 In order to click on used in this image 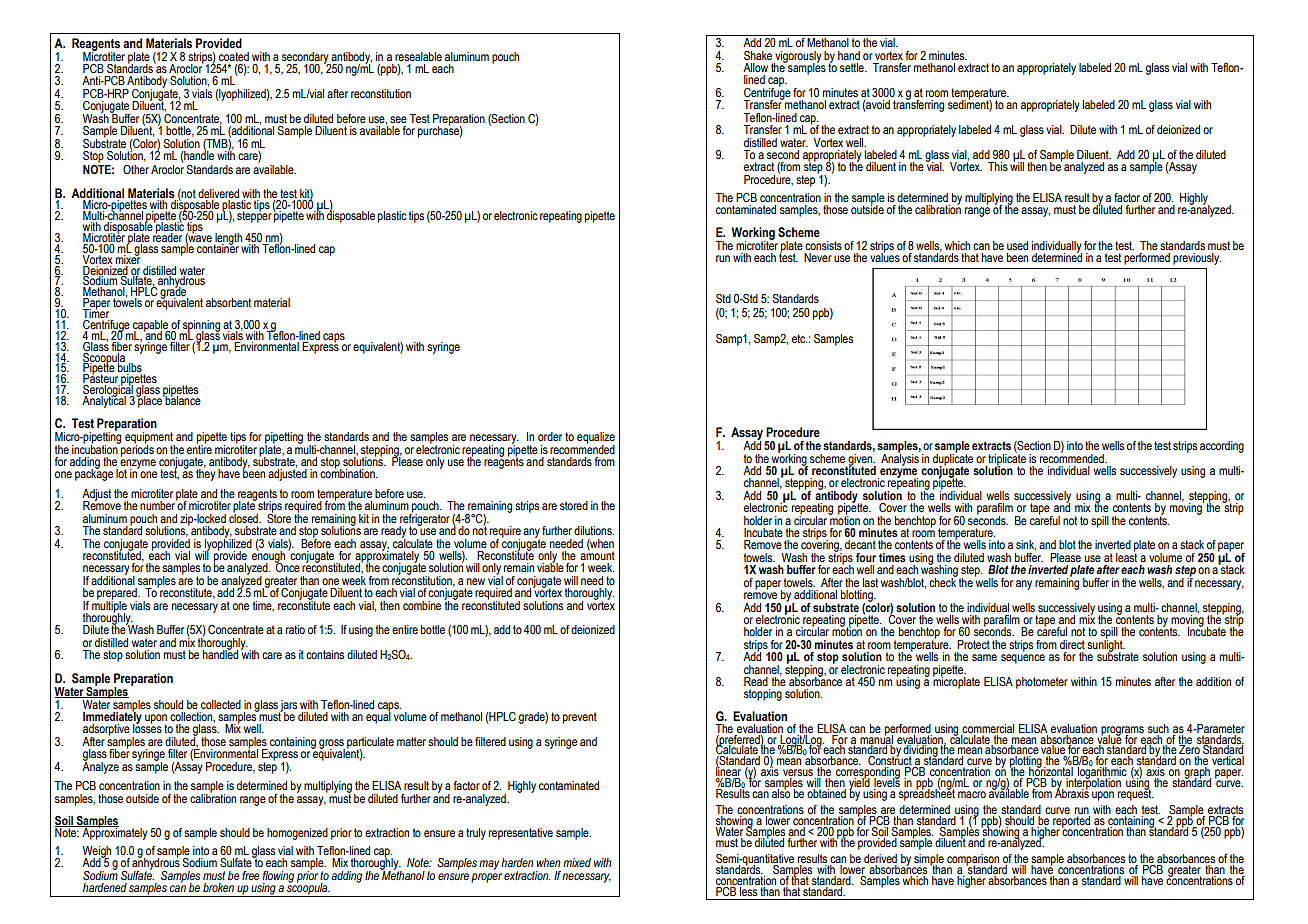, I will do `click(1017, 245)`.
